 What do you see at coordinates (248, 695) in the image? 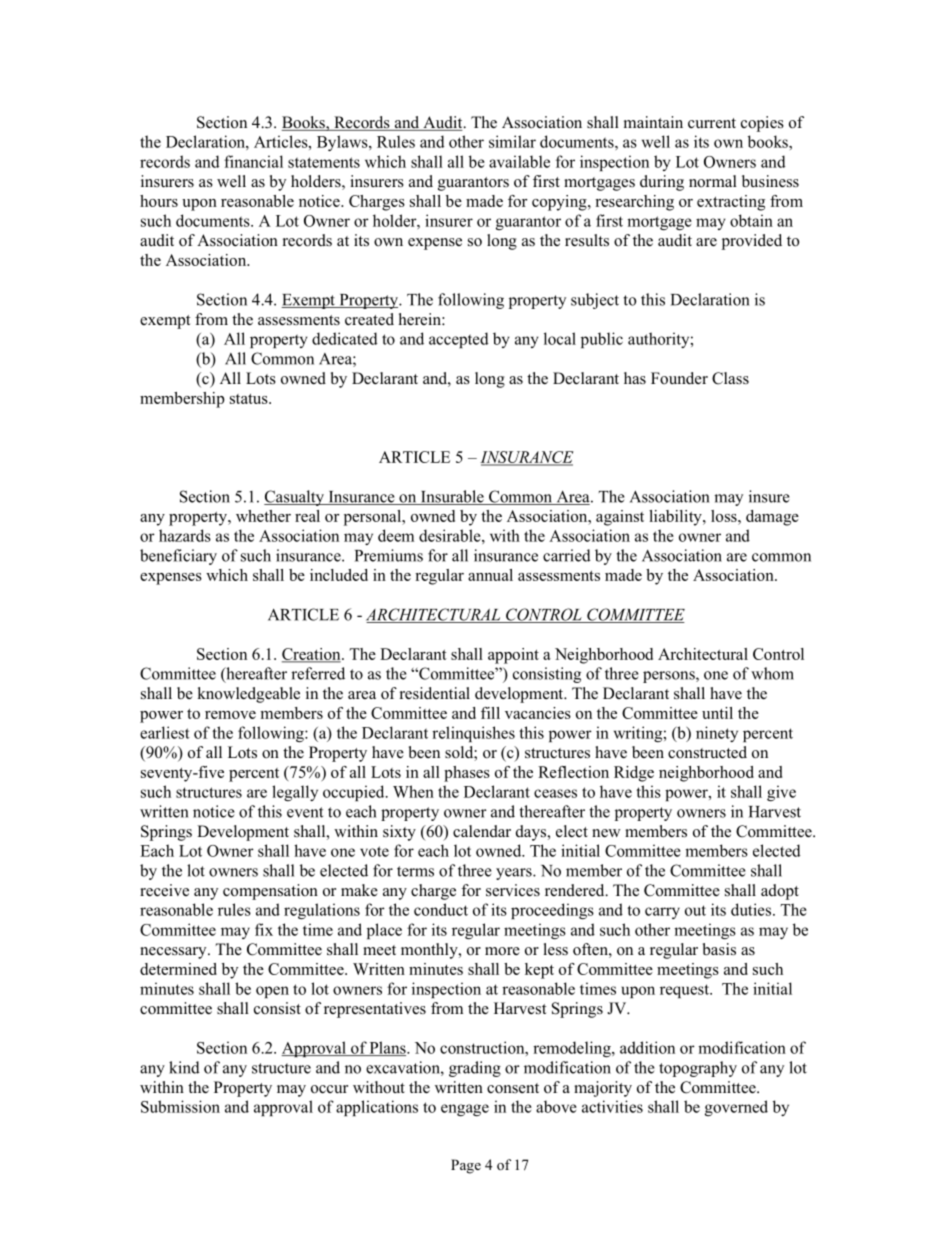
I see `knowledgeable` at bounding box center [248, 695].
